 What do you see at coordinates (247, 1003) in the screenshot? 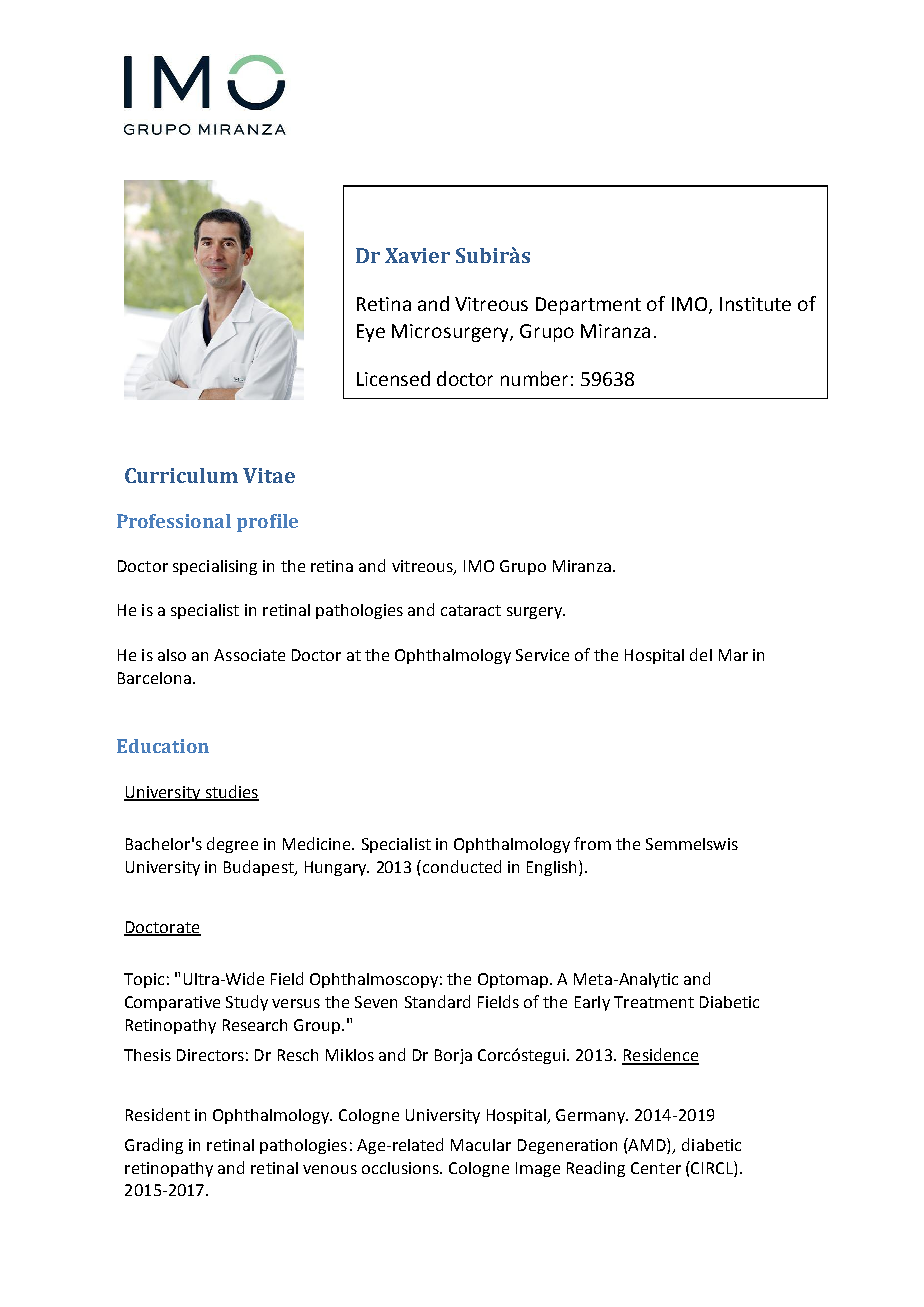
I see `Study` at bounding box center [247, 1003].
